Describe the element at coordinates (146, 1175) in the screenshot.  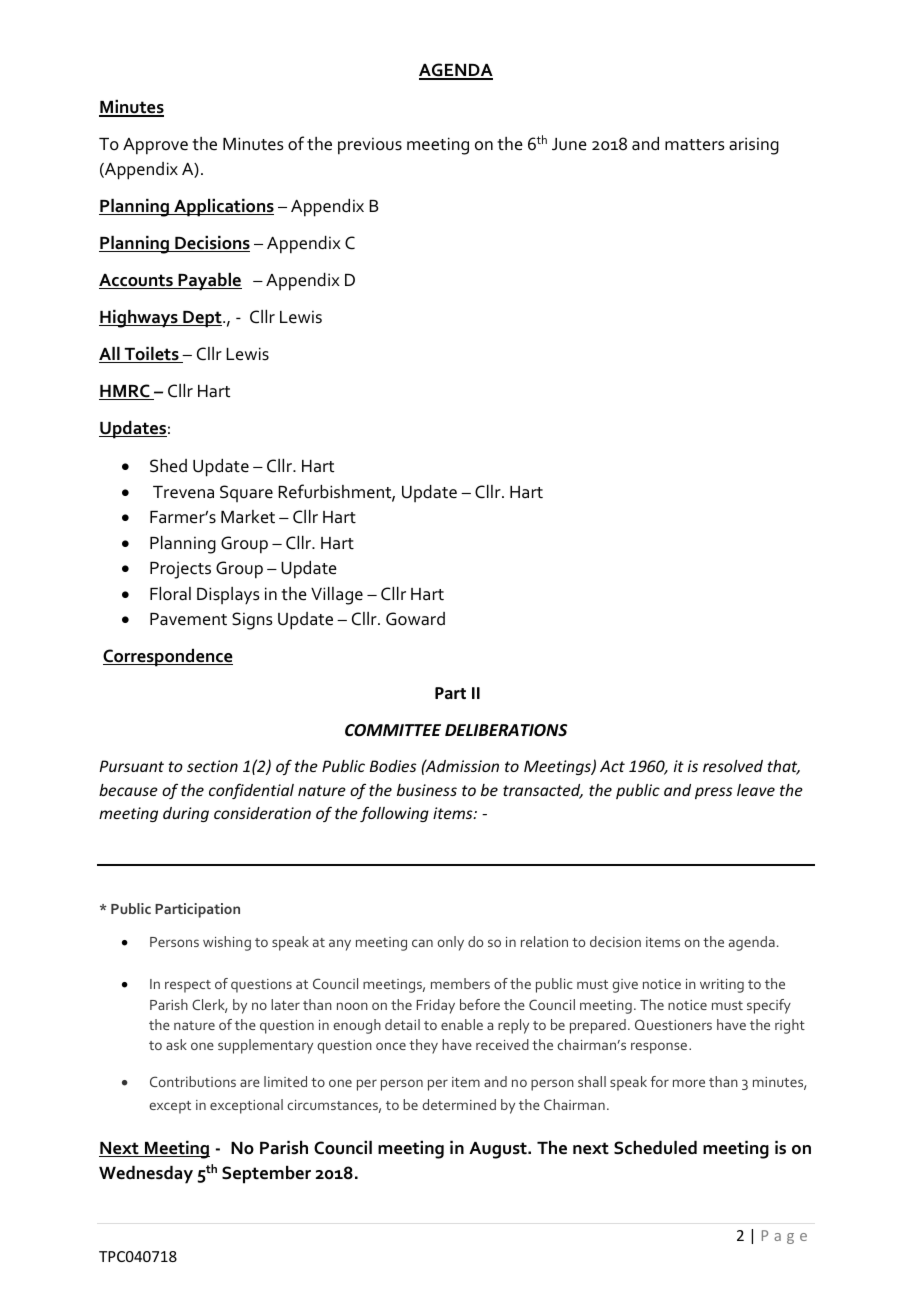
I see `Wednesday` at that location.
